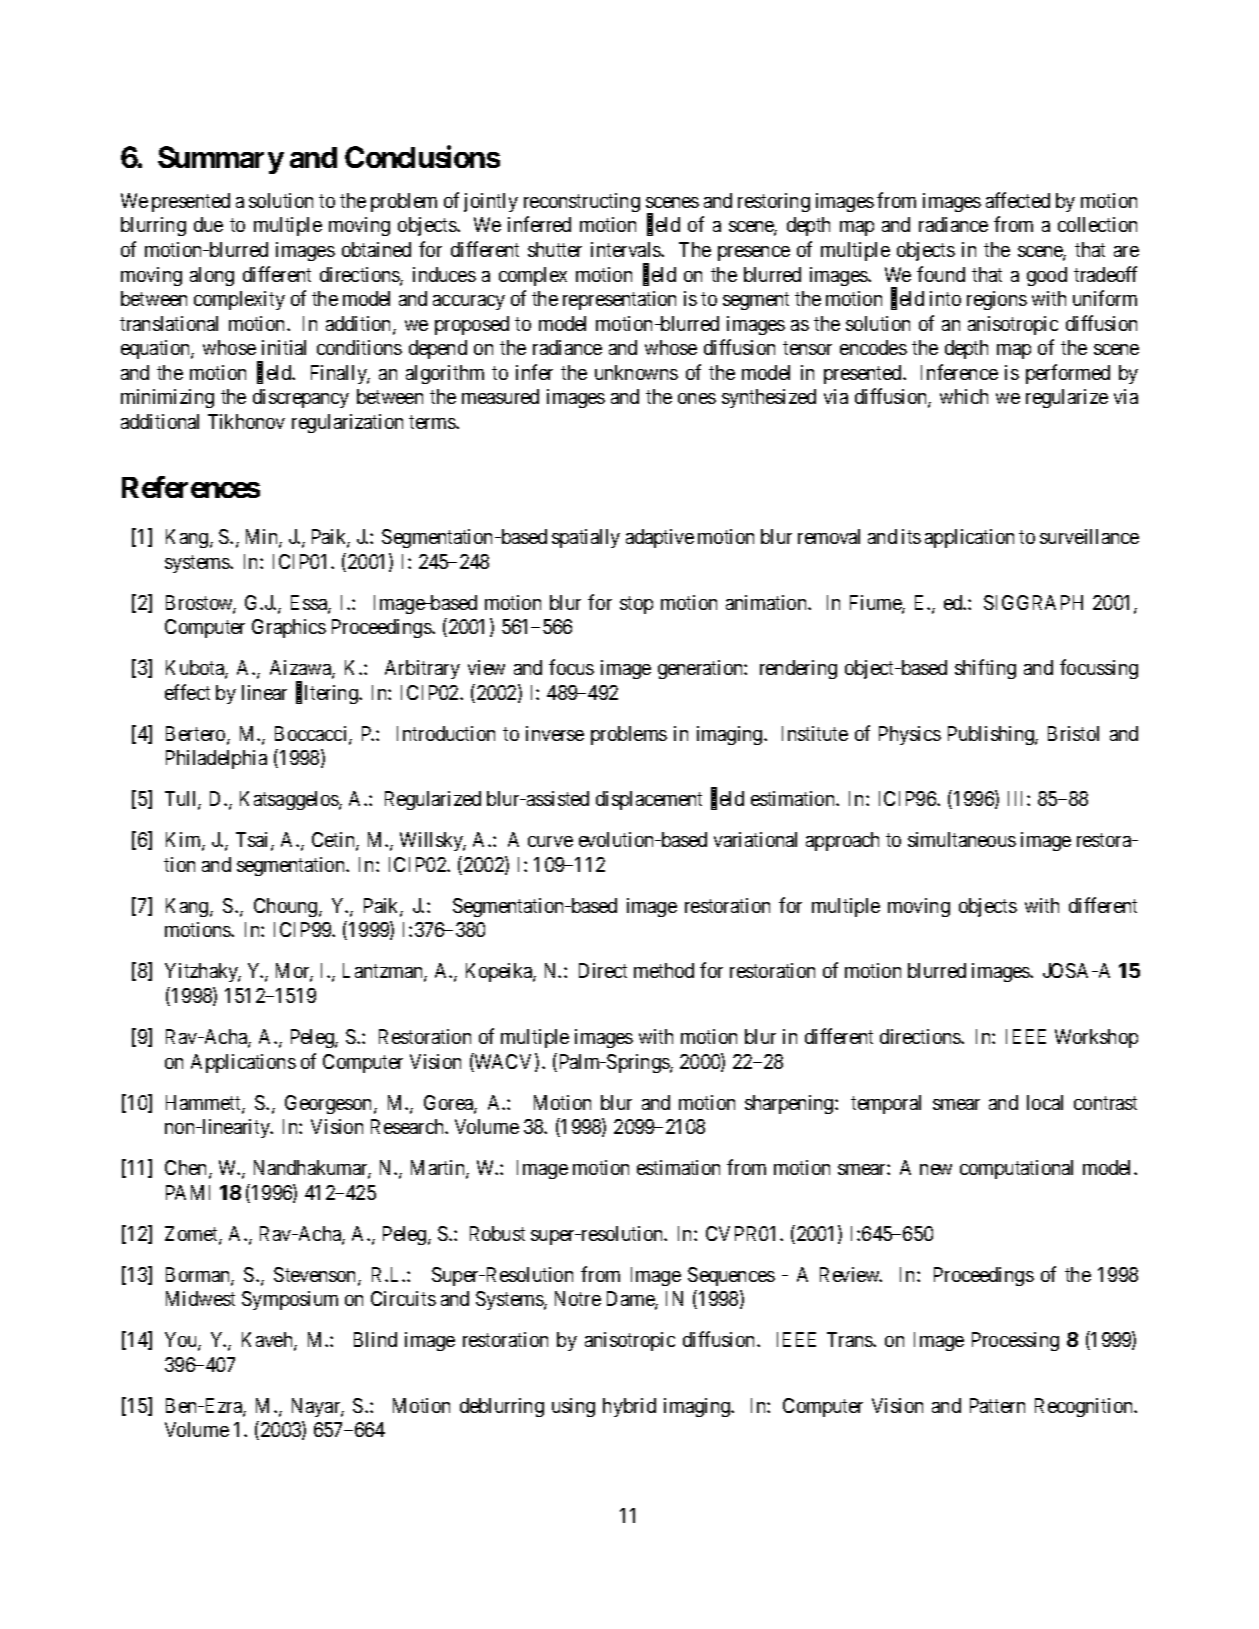  What do you see at coordinates (375, 1339) in the image?
I see `Blind` at bounding box center [375, 1339].
